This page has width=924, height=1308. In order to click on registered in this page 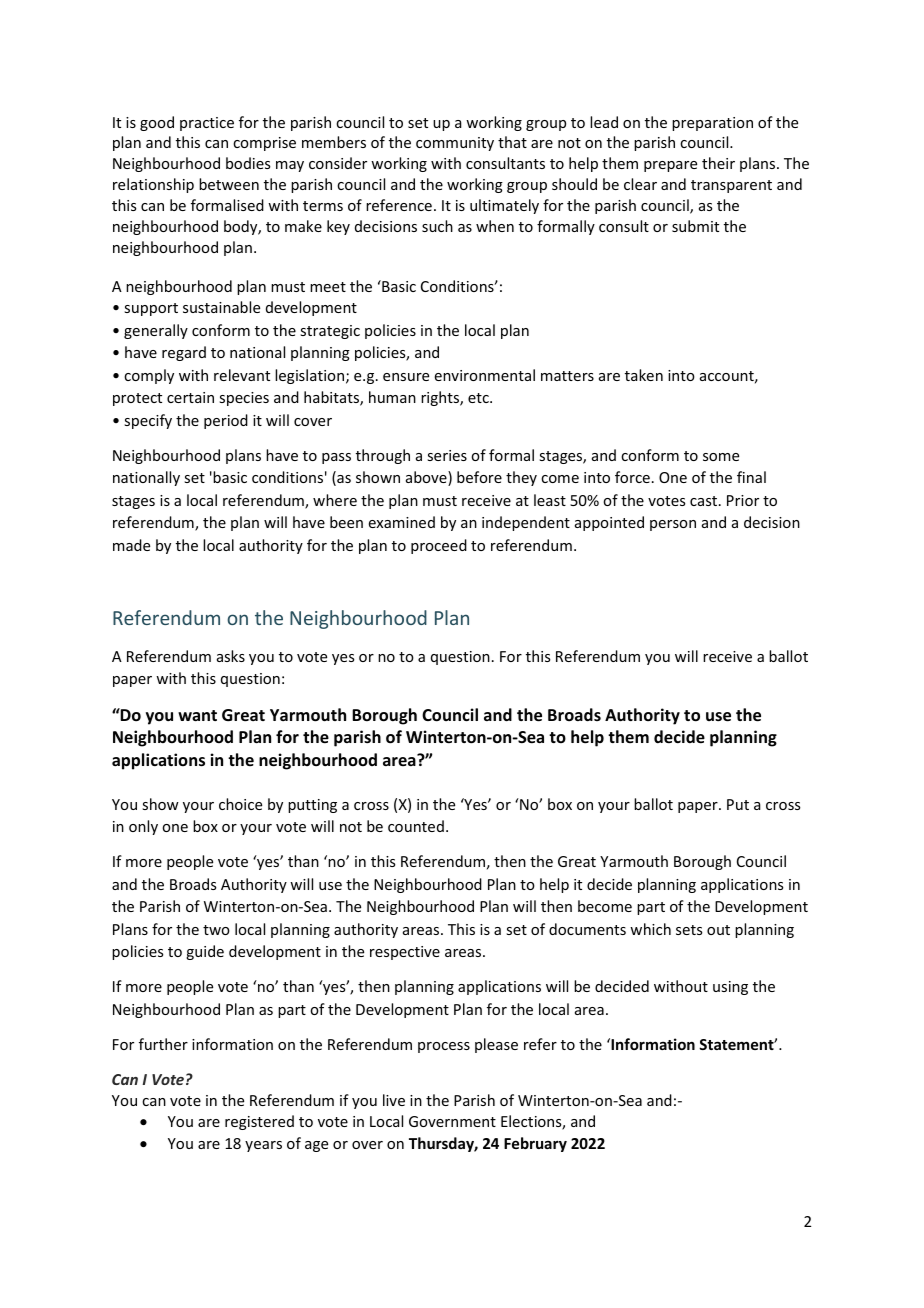, I will do `click(259, 1122)`.
